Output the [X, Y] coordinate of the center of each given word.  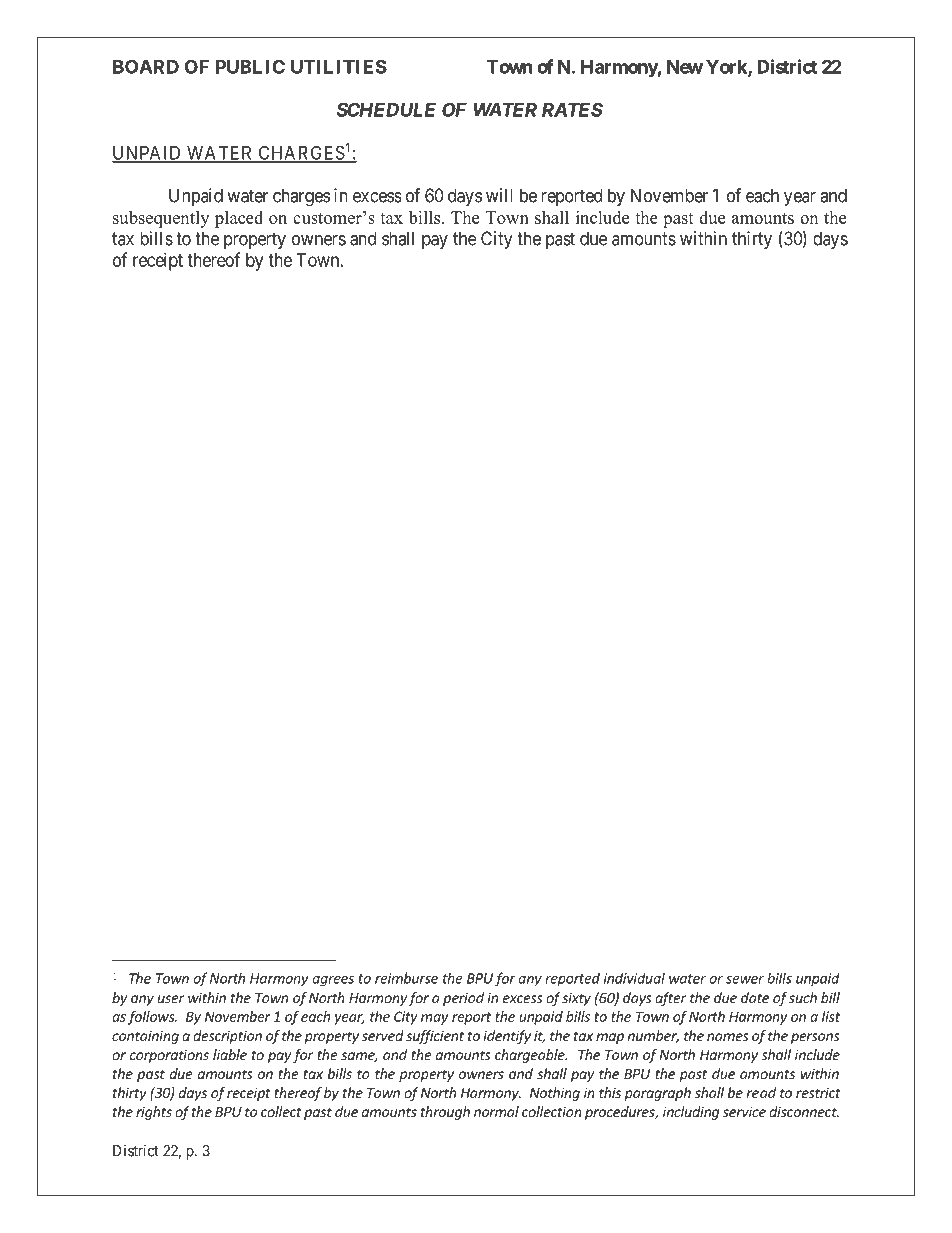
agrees [333, 981]
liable [230, 1054]
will [499, 195]
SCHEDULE [386, 109]
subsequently [161, 219]
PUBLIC [250, 66]
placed [239, 219]
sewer [745, 980]
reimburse [406, 978]
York [727, 68]
